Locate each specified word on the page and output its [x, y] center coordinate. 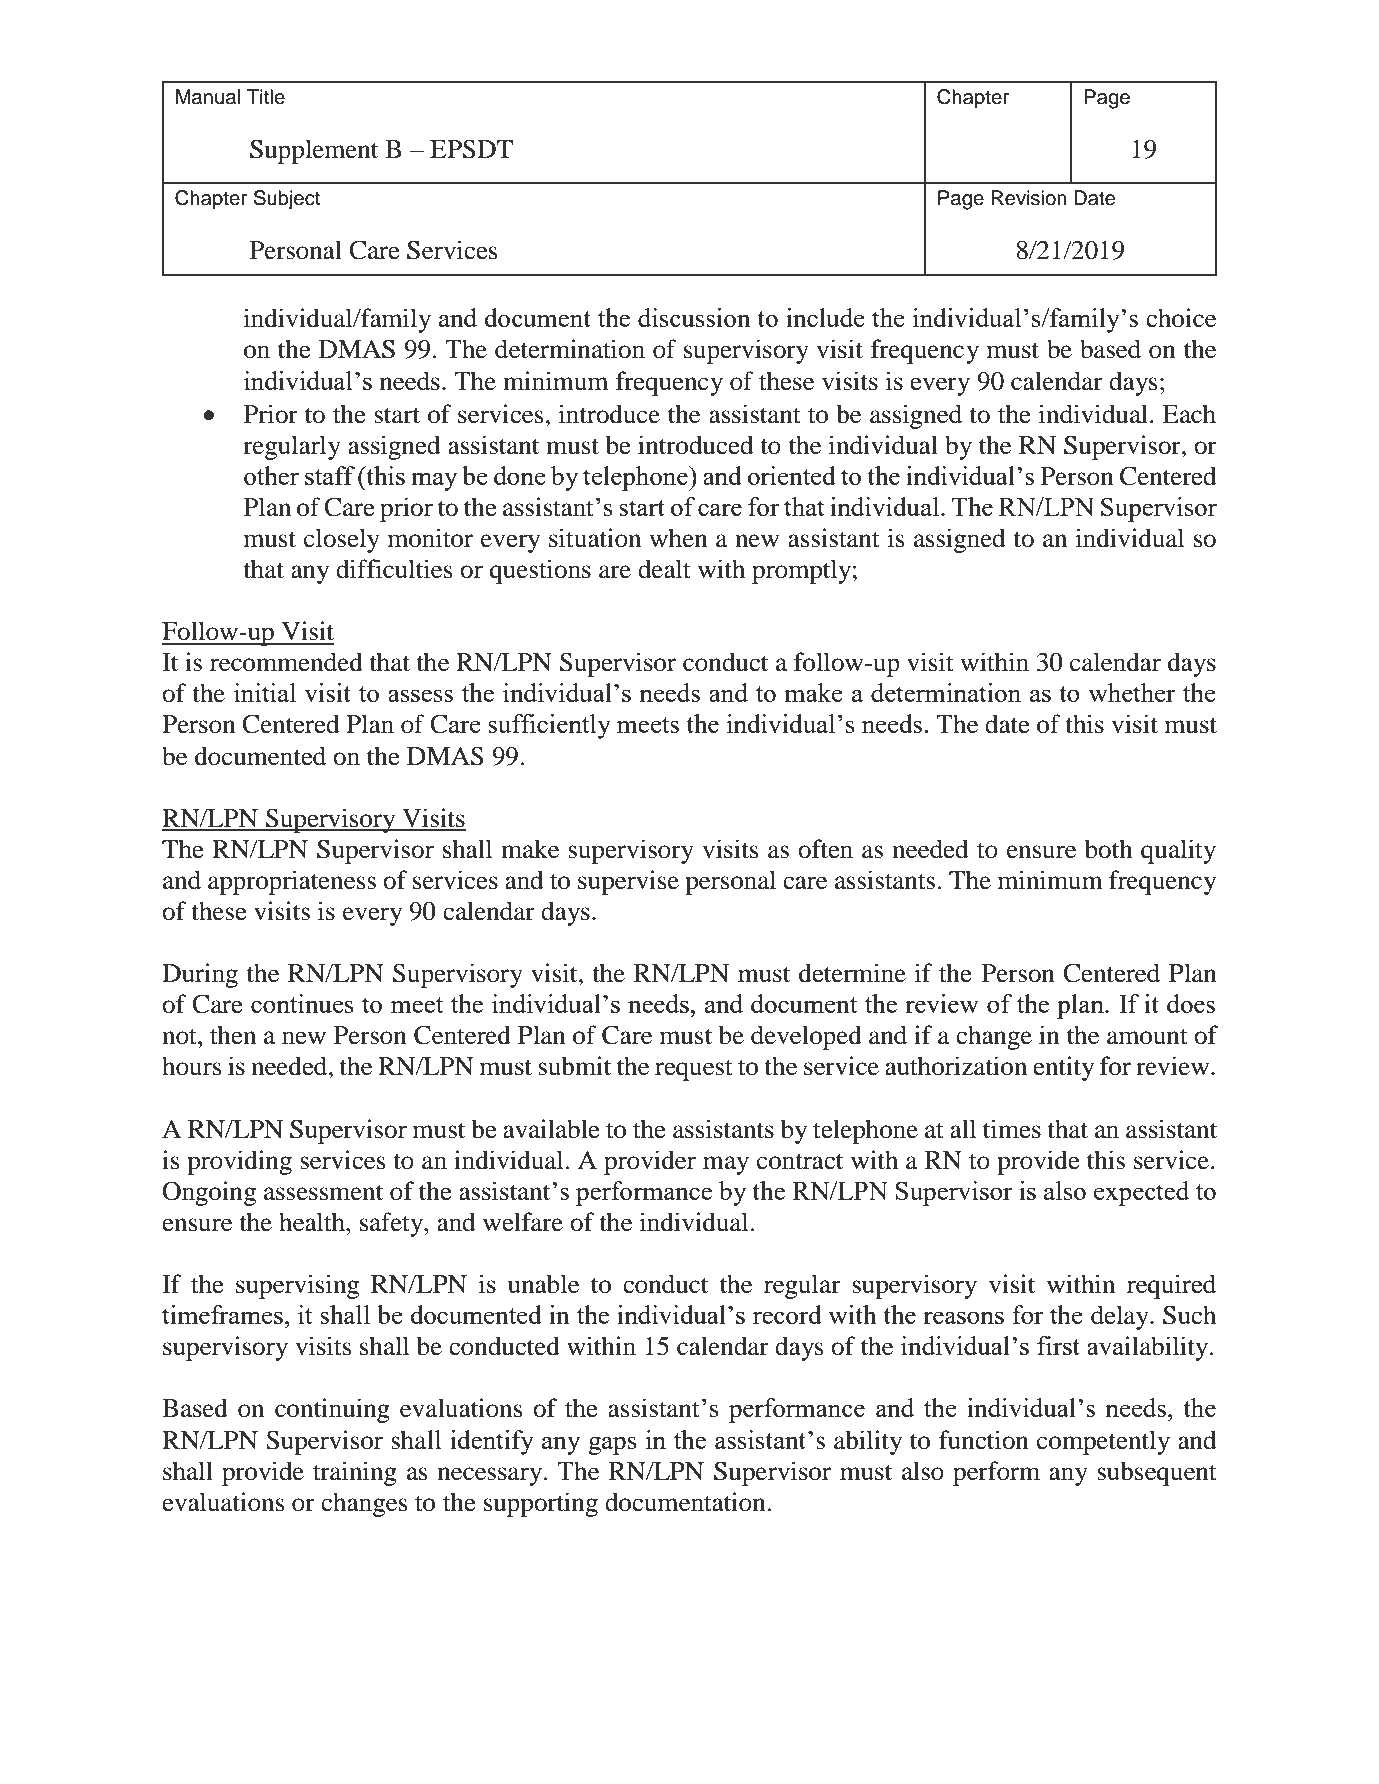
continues [302, 1003]
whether [1132, 692]
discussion [694, 317]
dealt [664, 569]
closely [342, 540]
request [694, 1070]
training [355, 1473]
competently [1103, 1442]
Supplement [314, 151]
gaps [612, 1445]
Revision [1029, 198]
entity [1063, 1068]
